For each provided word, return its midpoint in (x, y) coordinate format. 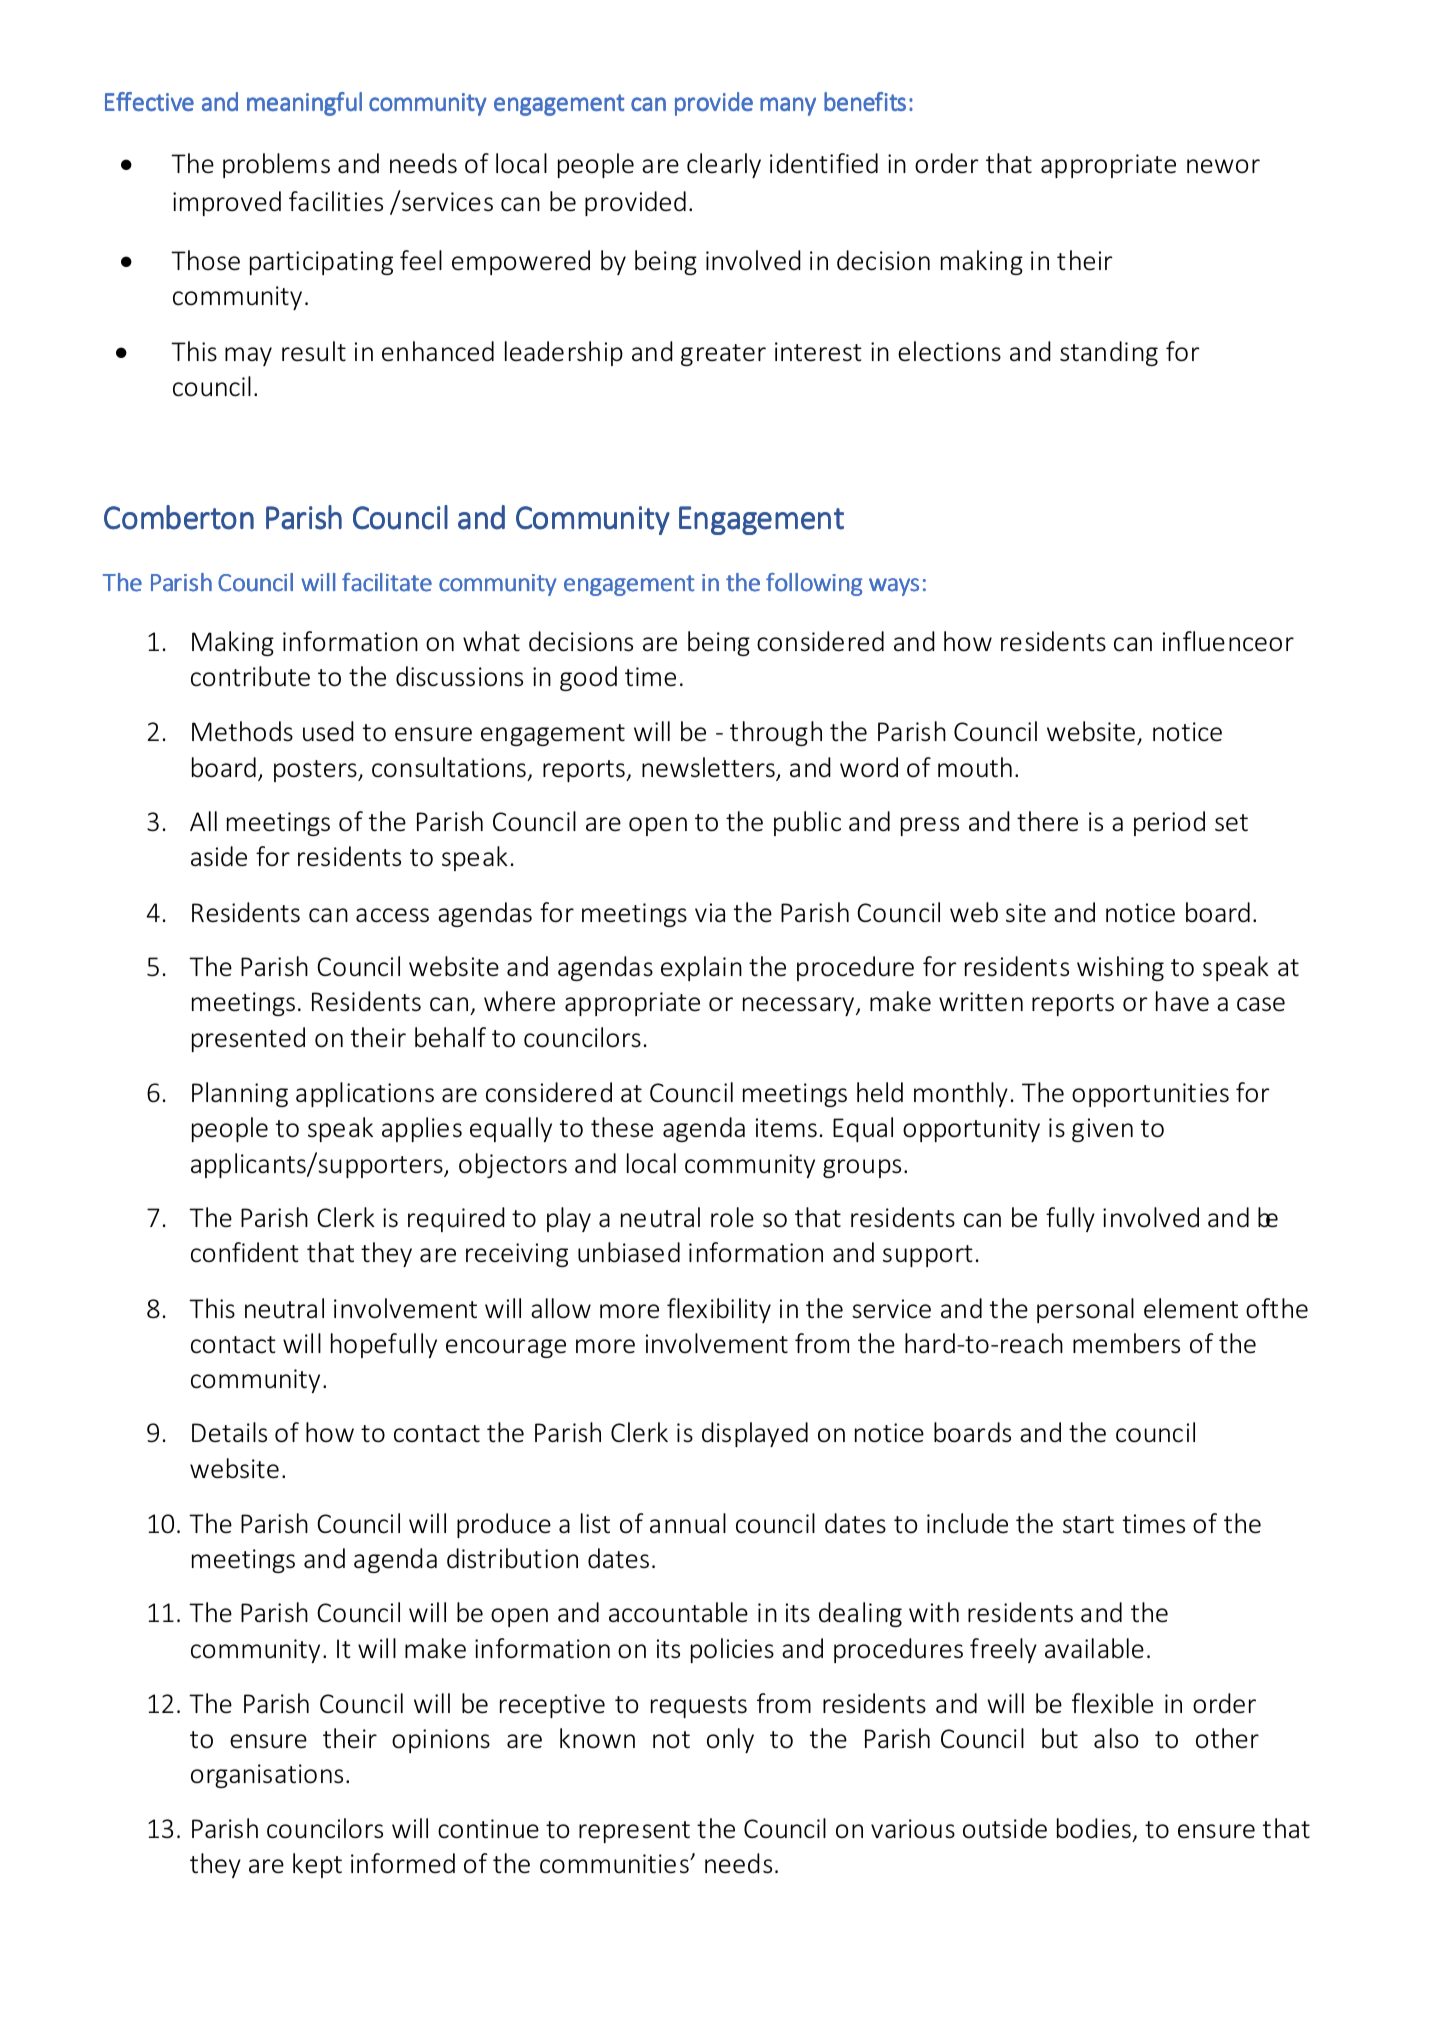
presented (248, 1039)
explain (701, 968)
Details (229, 1432)
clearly (724, 165)
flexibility (719, 1310)
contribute (250, 676)
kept (317, 1865)
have (1182, 1001)
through (776, 733)
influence (1215, 641)
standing (1109, 353)
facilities (336, 201)
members (1126, 1343)
